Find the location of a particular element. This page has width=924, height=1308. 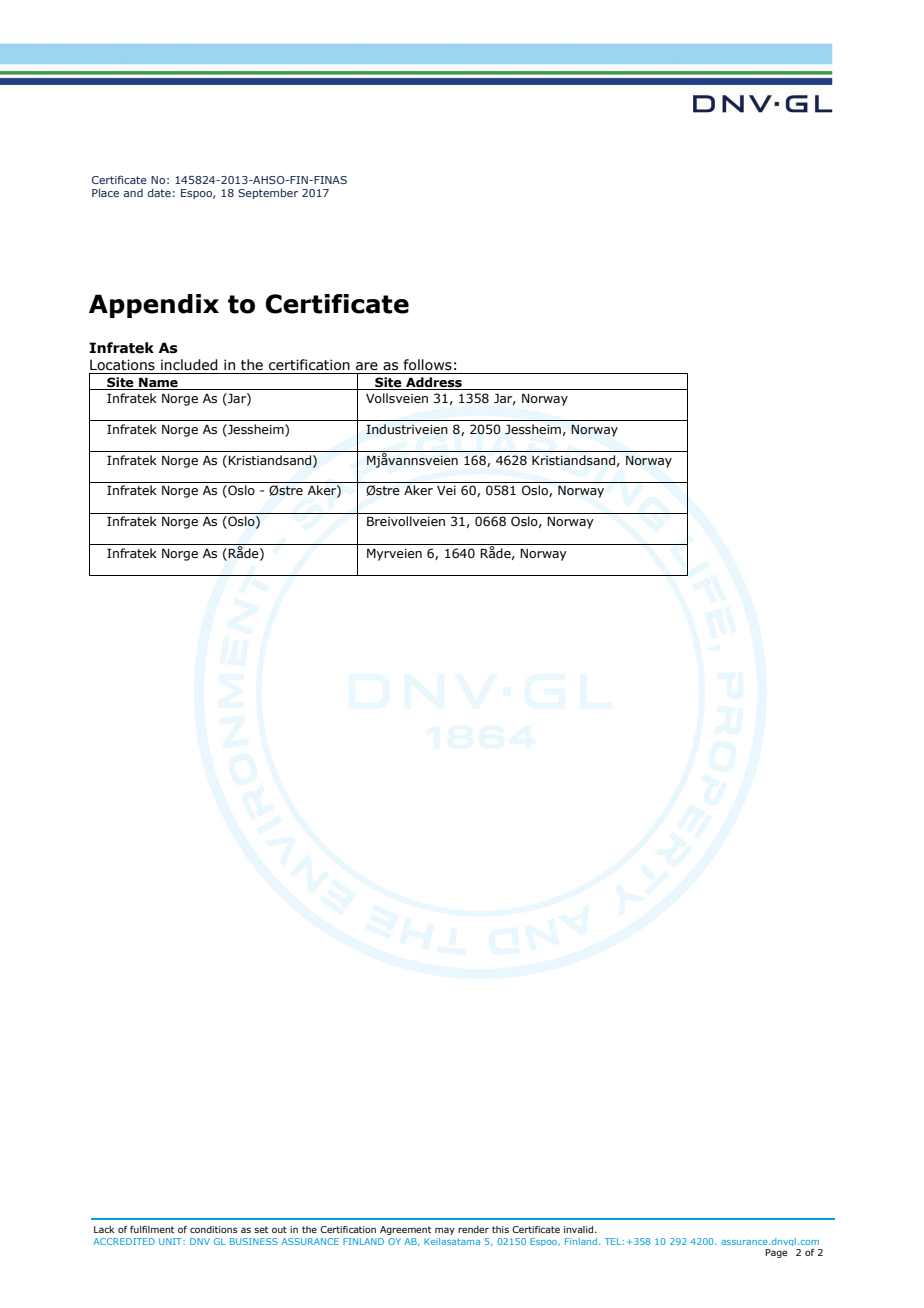

out is located at coordinates (279, 1229).
